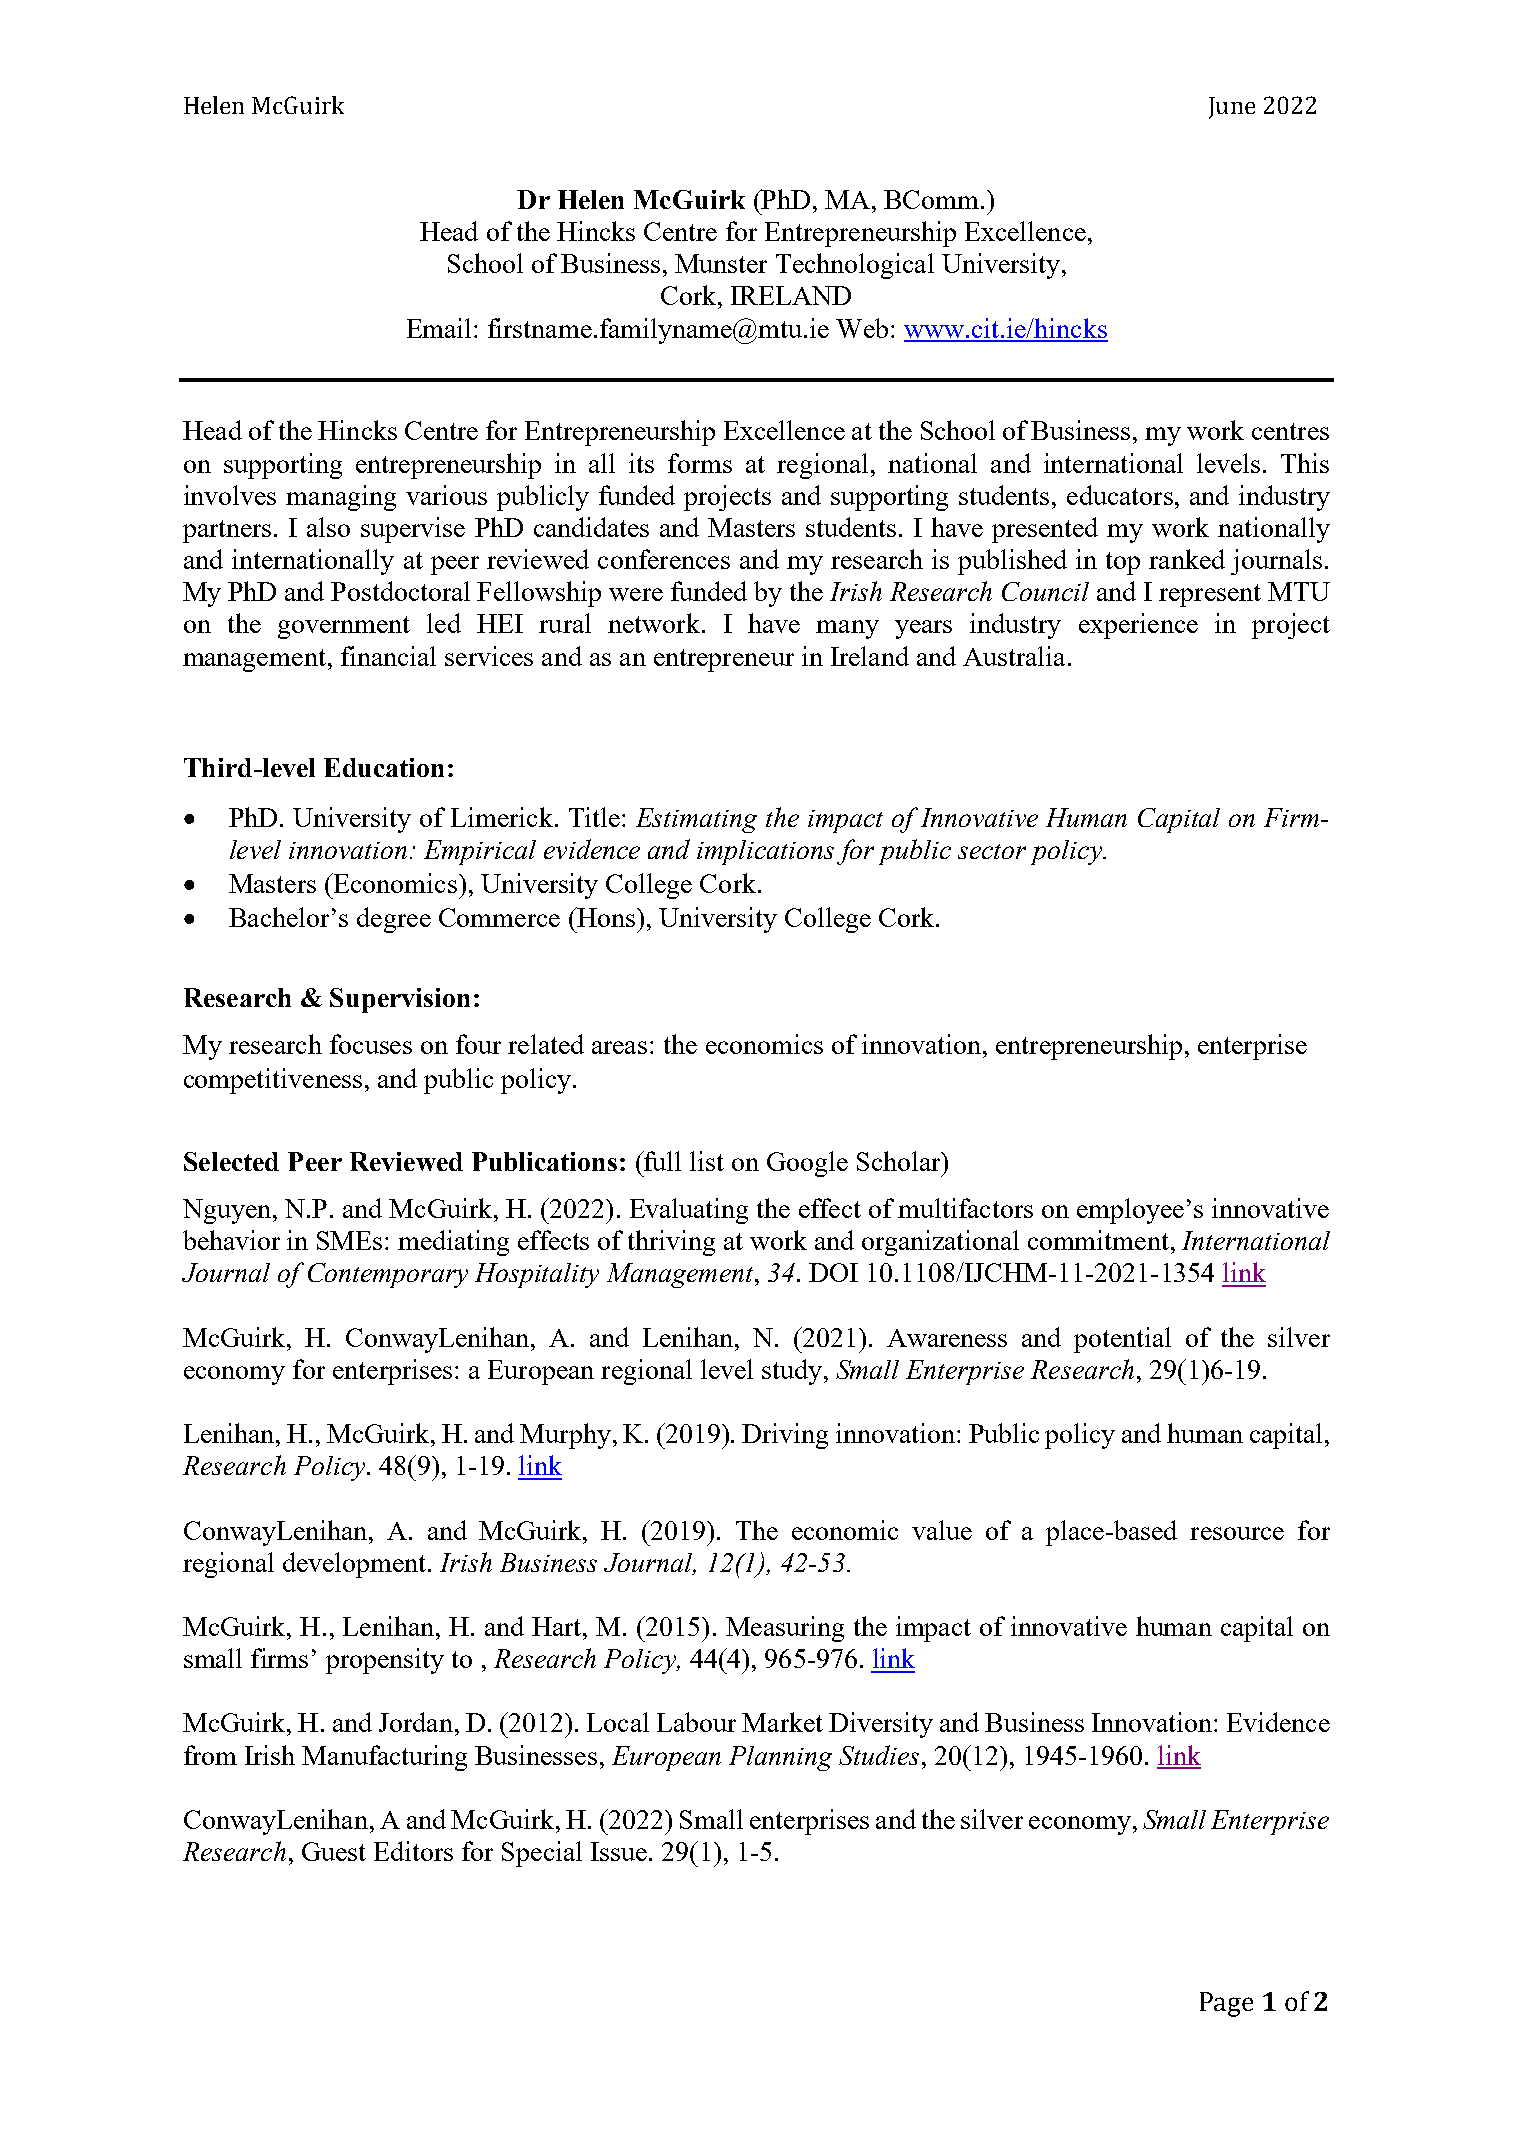 The height and width of the screenshot is (2140, 1513). Describe the element at coordinates (879, 1755) in the screenshot. I see `Studies` at that location.
